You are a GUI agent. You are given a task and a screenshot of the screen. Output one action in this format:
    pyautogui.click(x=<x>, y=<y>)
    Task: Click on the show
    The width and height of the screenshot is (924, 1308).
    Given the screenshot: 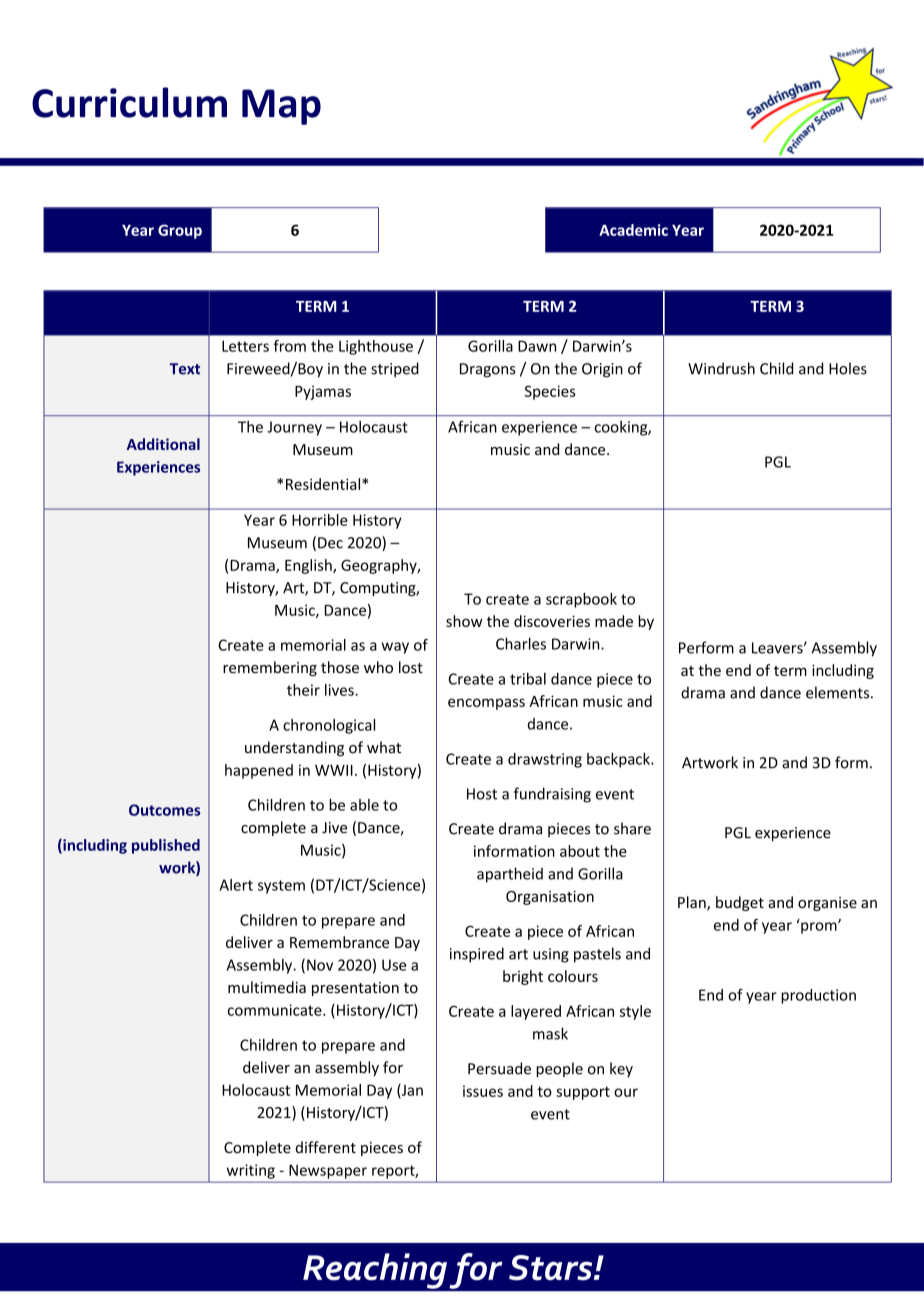 What is the action you would take?
    pyautogui.click(x=464, y=621)
